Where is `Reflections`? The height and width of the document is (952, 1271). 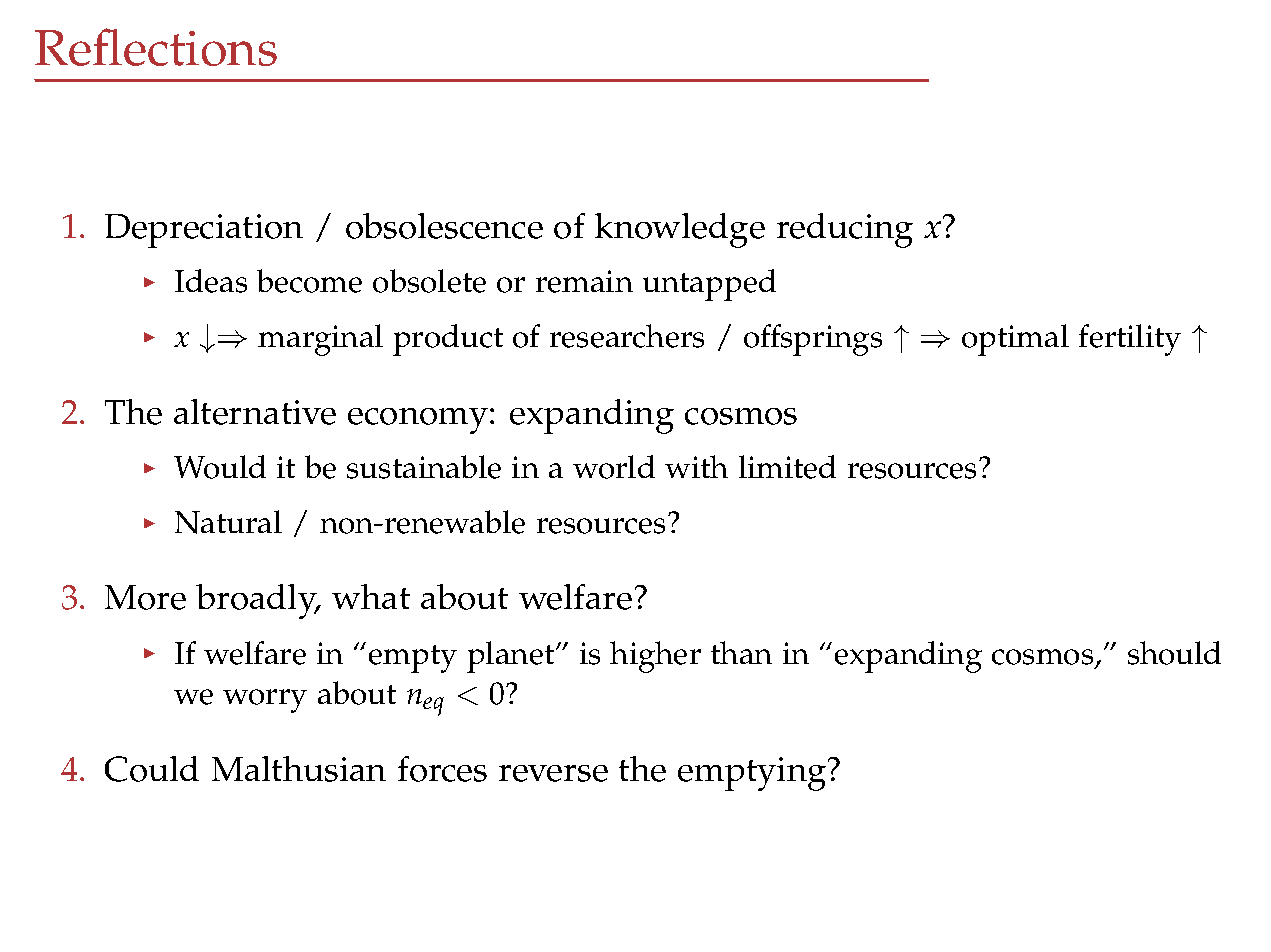 Reflections is located at coordinates (156, 47).
